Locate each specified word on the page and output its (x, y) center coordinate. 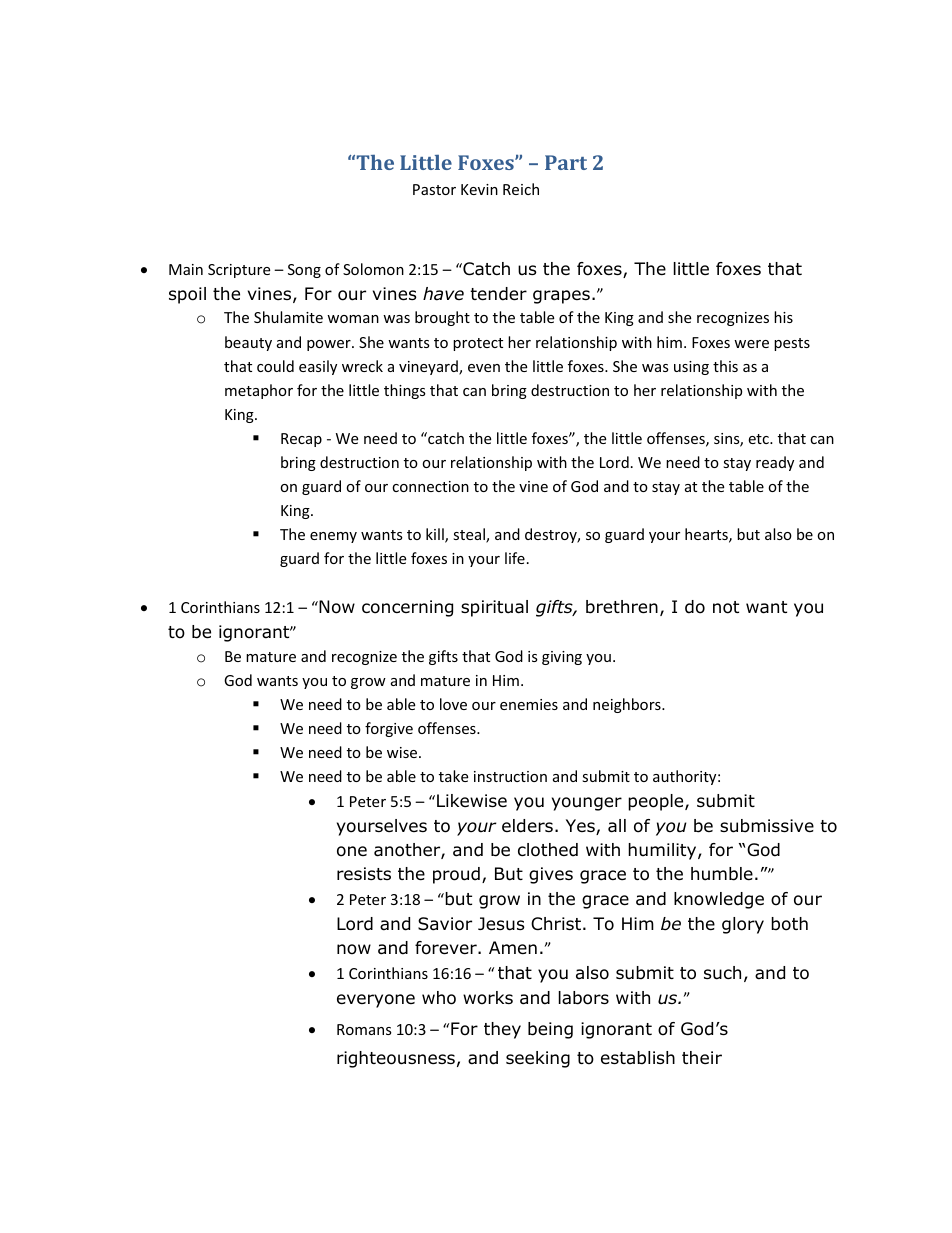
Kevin (479, 189)
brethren (622, 607)
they (502, 1030)
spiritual (494, 608)
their (702, 1057)
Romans (364, 1029)
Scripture (239, 271)
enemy (333, 537)
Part (566, 162)
